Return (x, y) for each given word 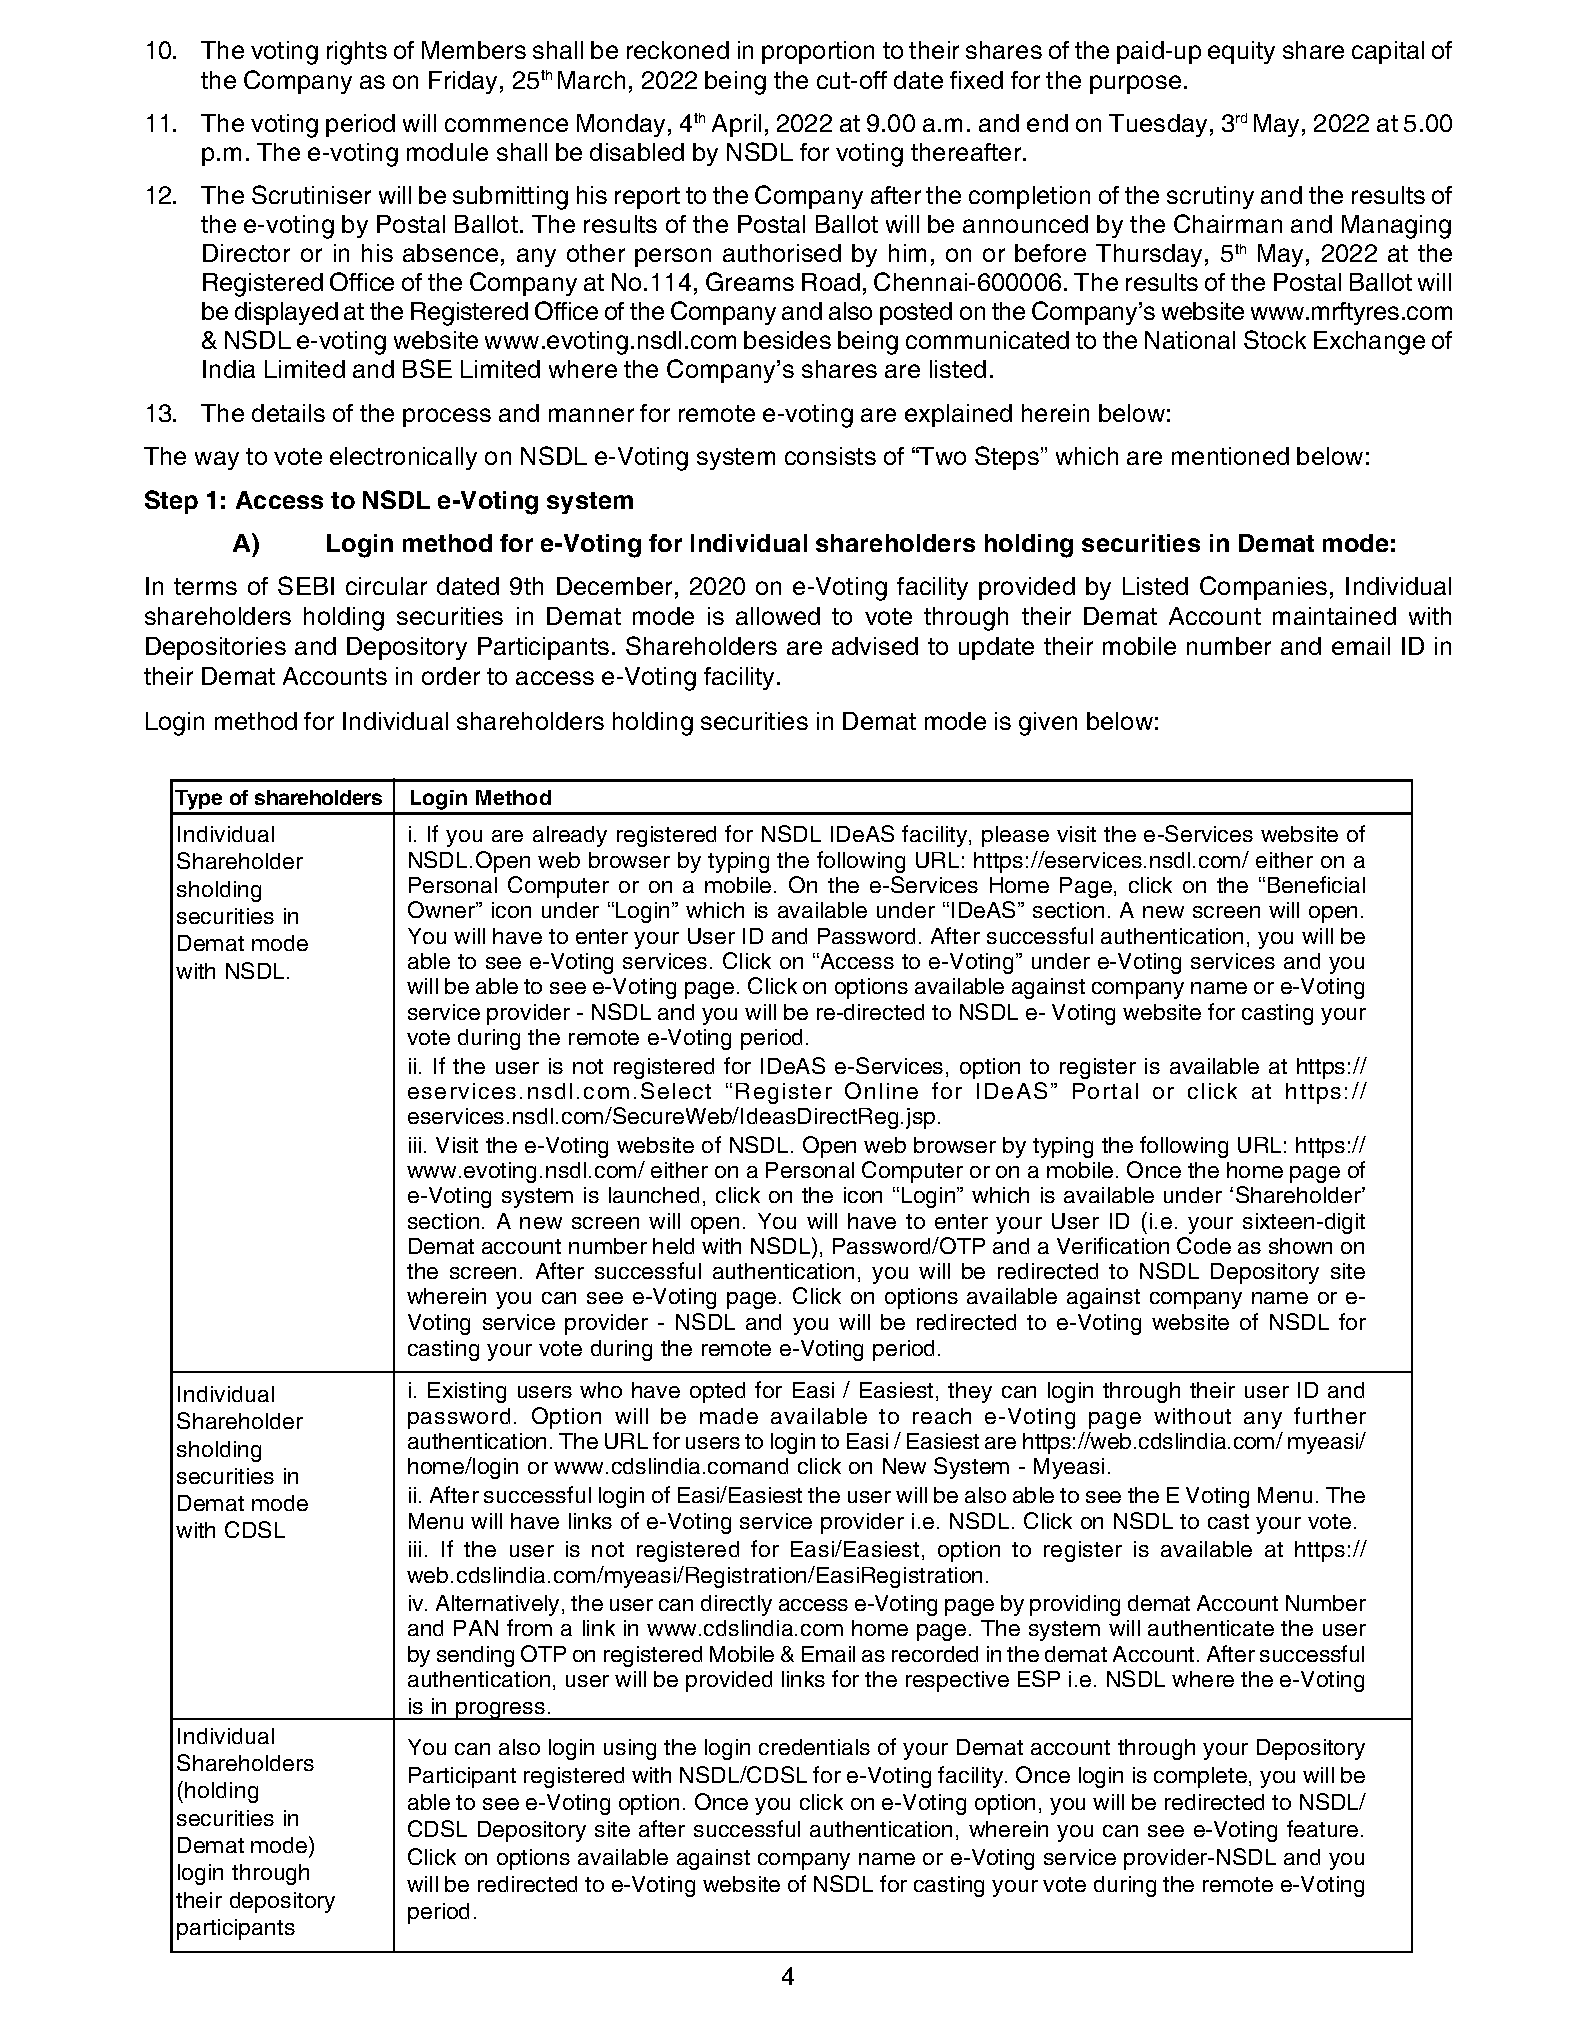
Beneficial (1316, 884)
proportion (818, 52)
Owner (442, 909)
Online (881, 1090)
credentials (814, 1747)
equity (1241, 52)
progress (500, 1711)
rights (357, 53)
